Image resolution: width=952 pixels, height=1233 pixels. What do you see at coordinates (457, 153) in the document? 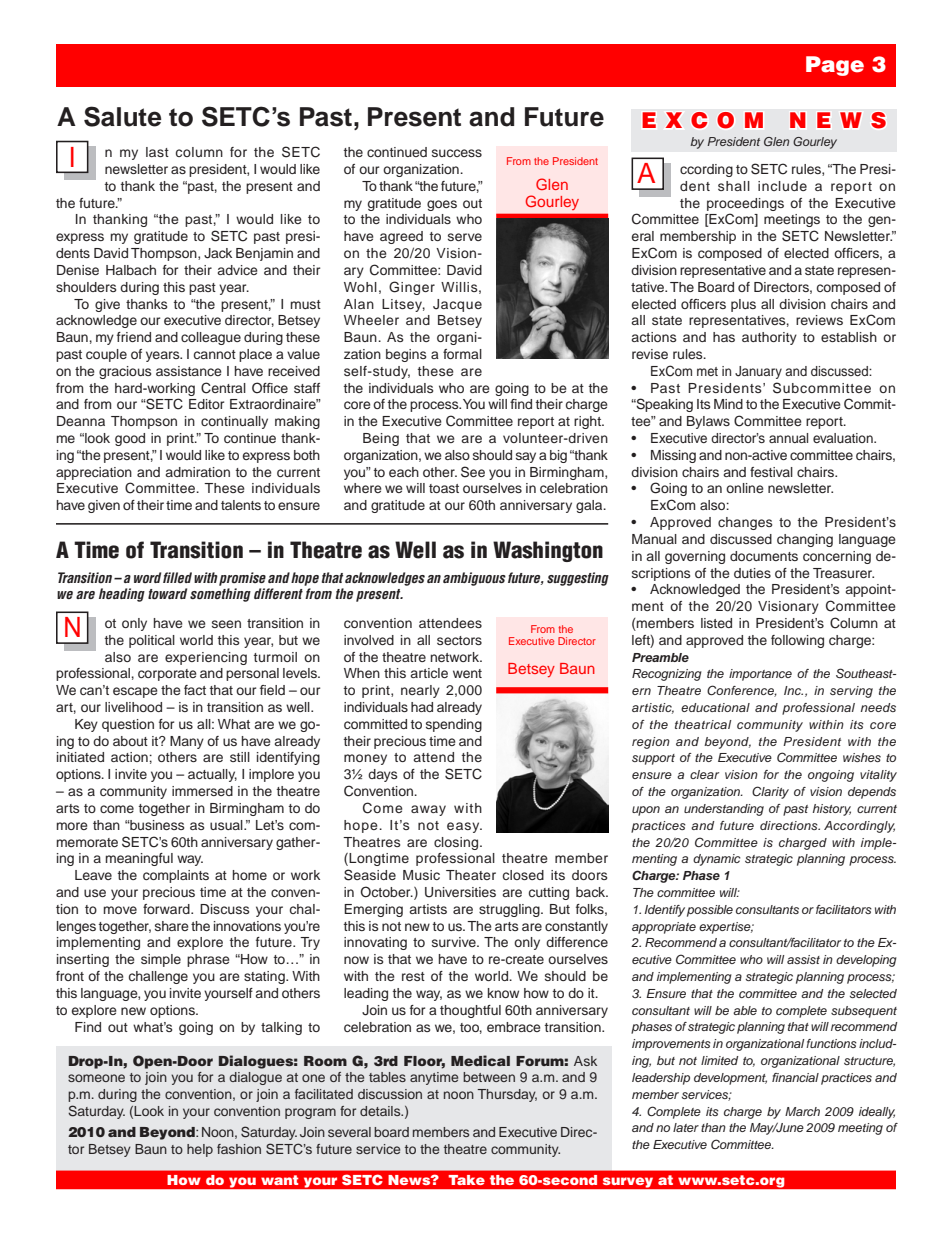
I see `success` at bounding box center [457, 153].
